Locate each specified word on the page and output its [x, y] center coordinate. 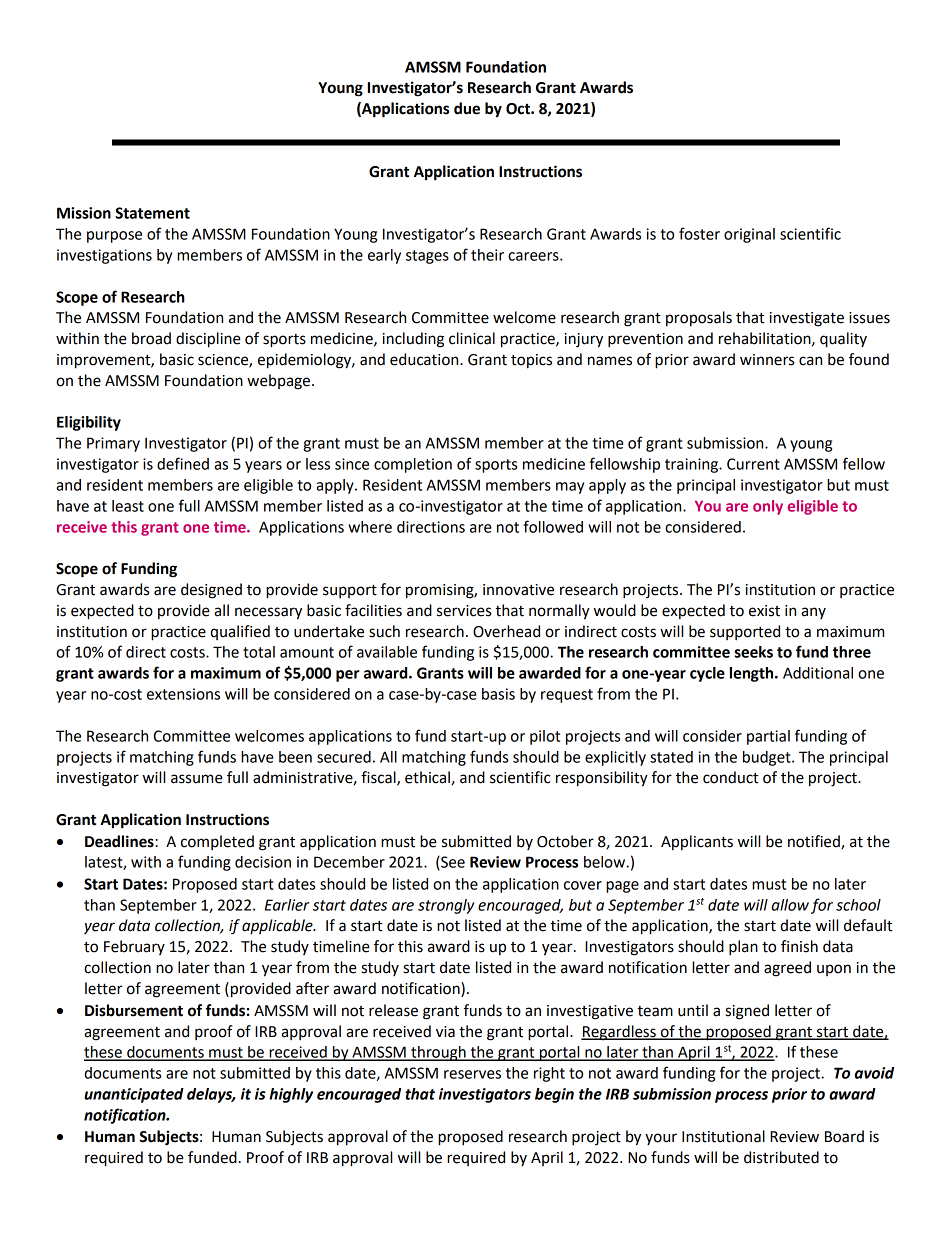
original [749, 235]
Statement [152, 213]
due [467, 108]
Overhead [506, 631]
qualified [240, 632]
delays [211, 1095]
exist [764, 611]
